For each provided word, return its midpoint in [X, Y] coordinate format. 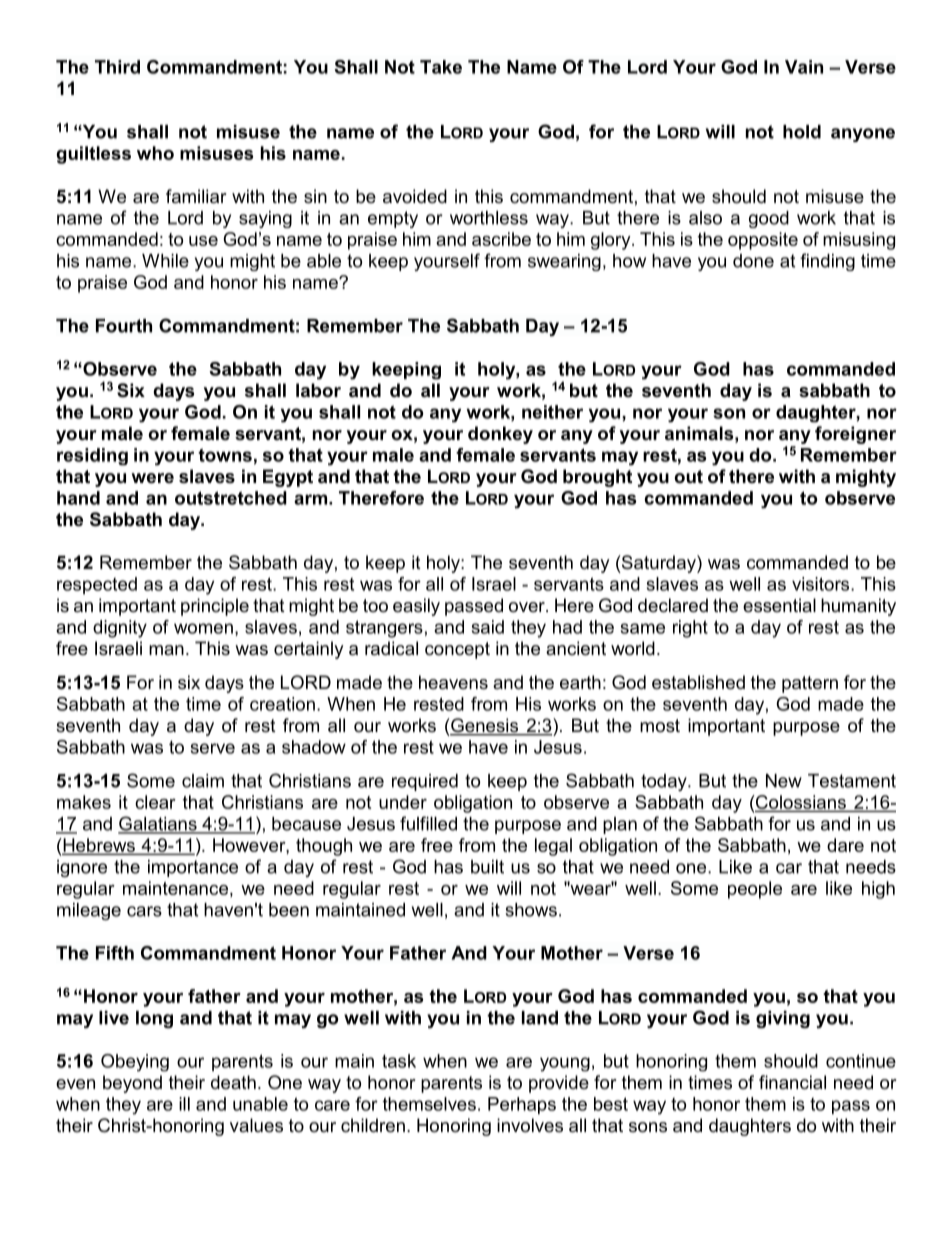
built [487, 867]
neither [552, 412]
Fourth [124, 326]
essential [779, 605]
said [488, 627]
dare [845, 845]
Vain [804, 67]
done [753, 261]
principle [215, 607]
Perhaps [522, 1105]
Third [117, 67]
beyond [132, 1084]
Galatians [158, 824]
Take [441, 67]
